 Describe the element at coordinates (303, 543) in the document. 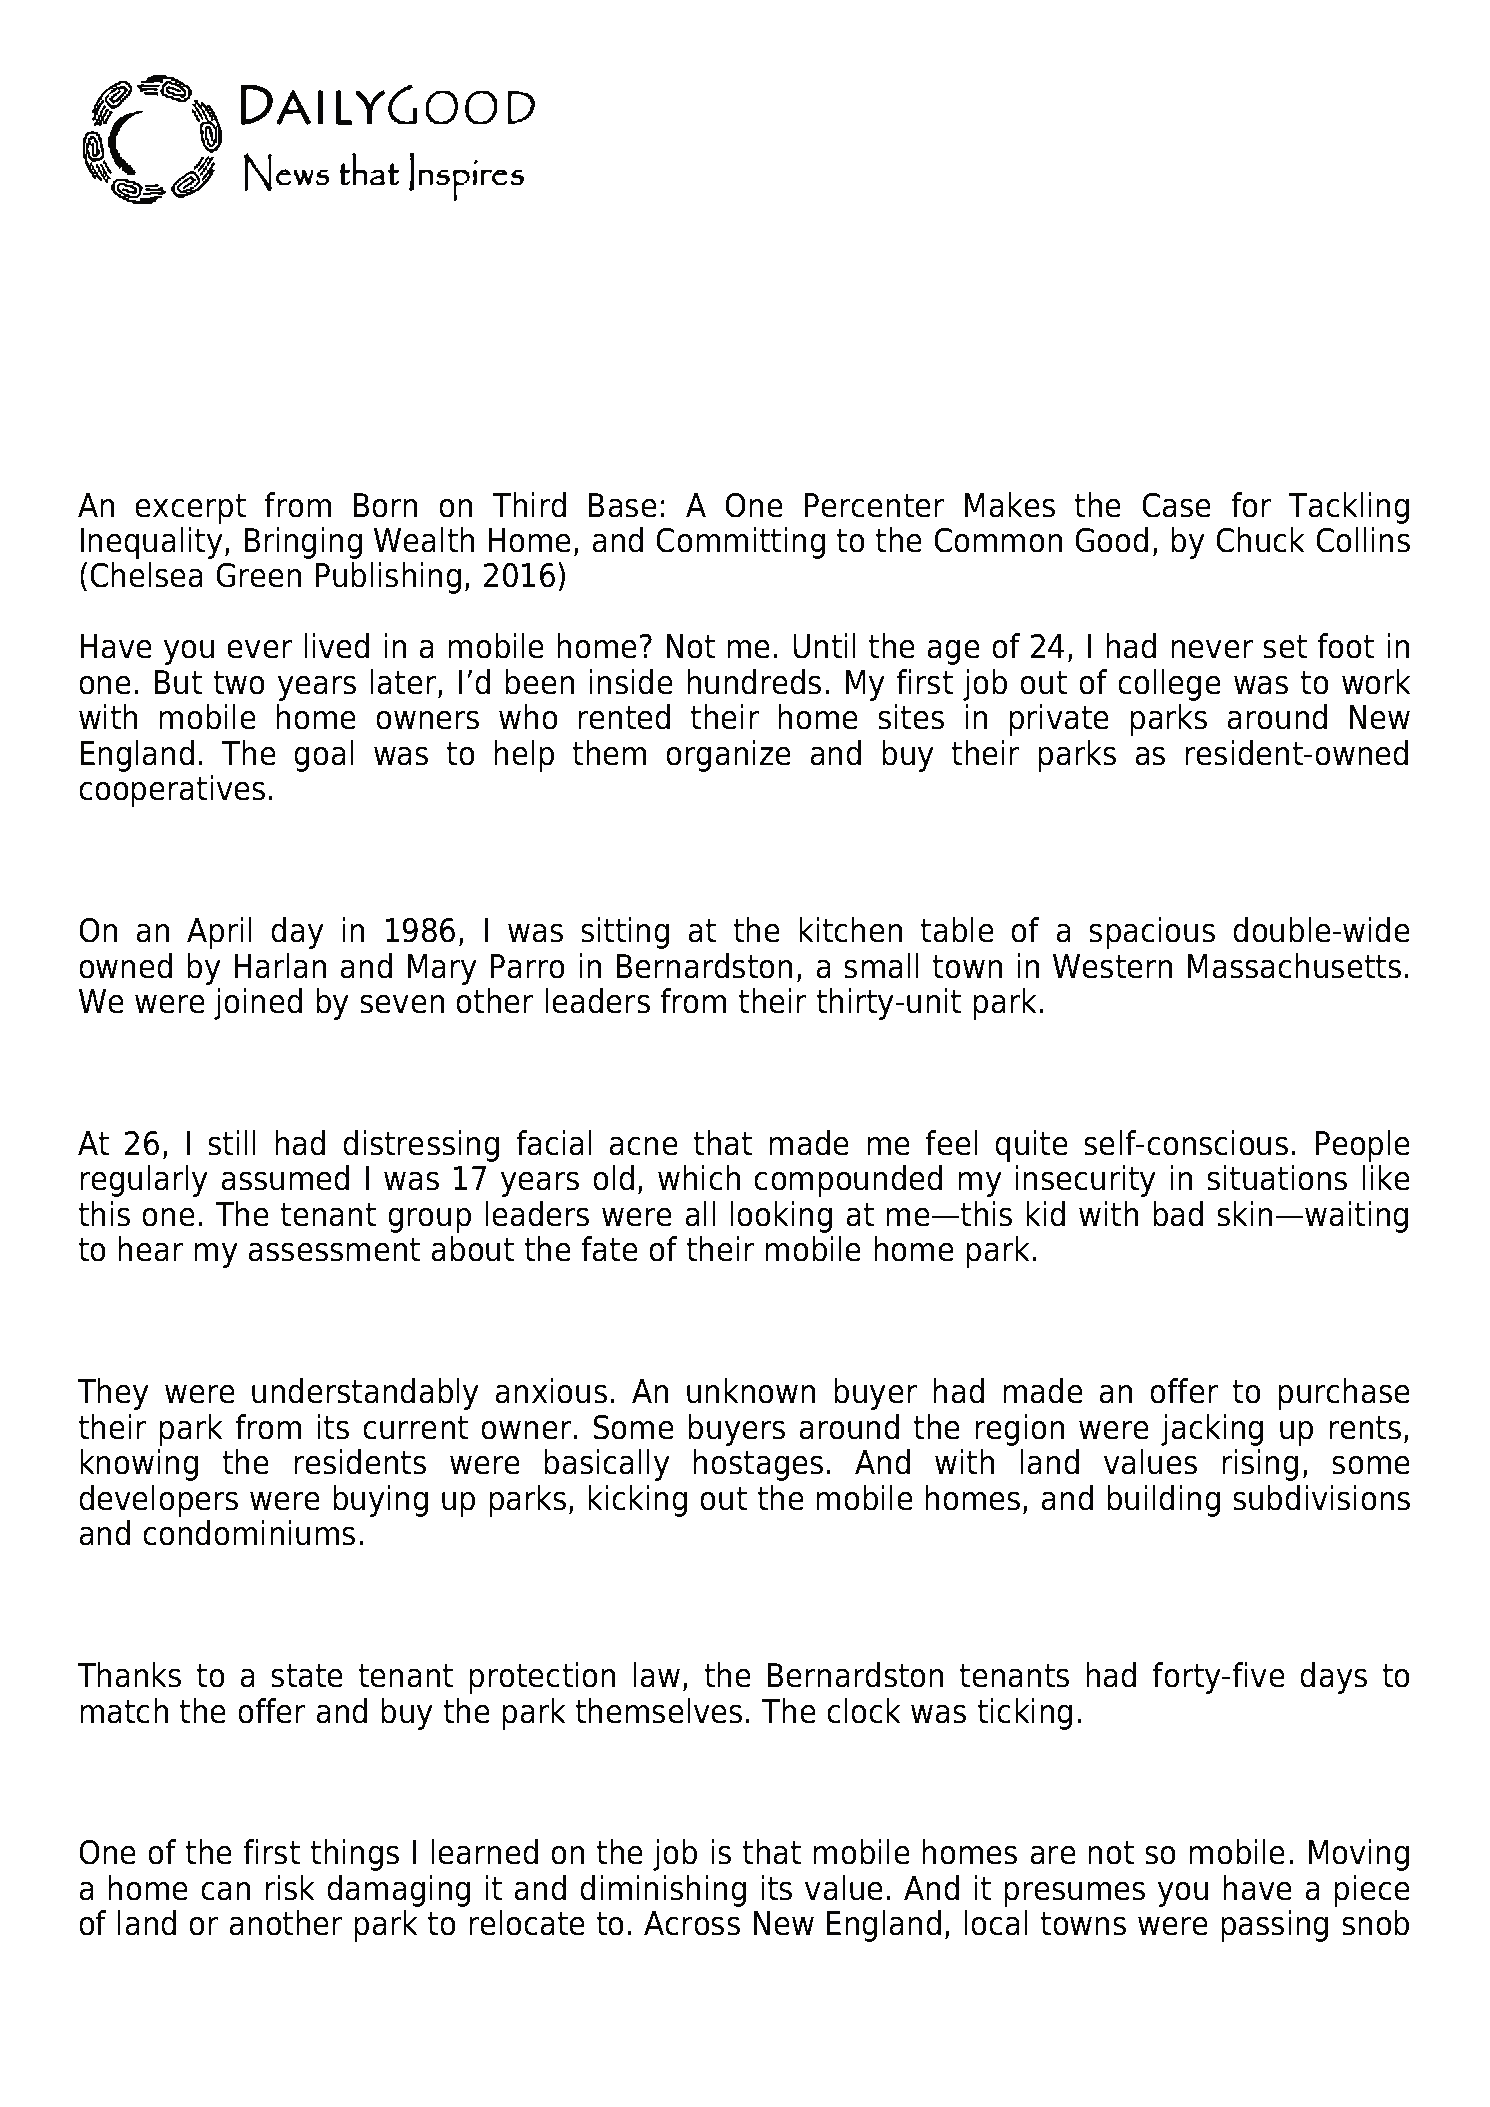

I see `Bringing` at that location.
